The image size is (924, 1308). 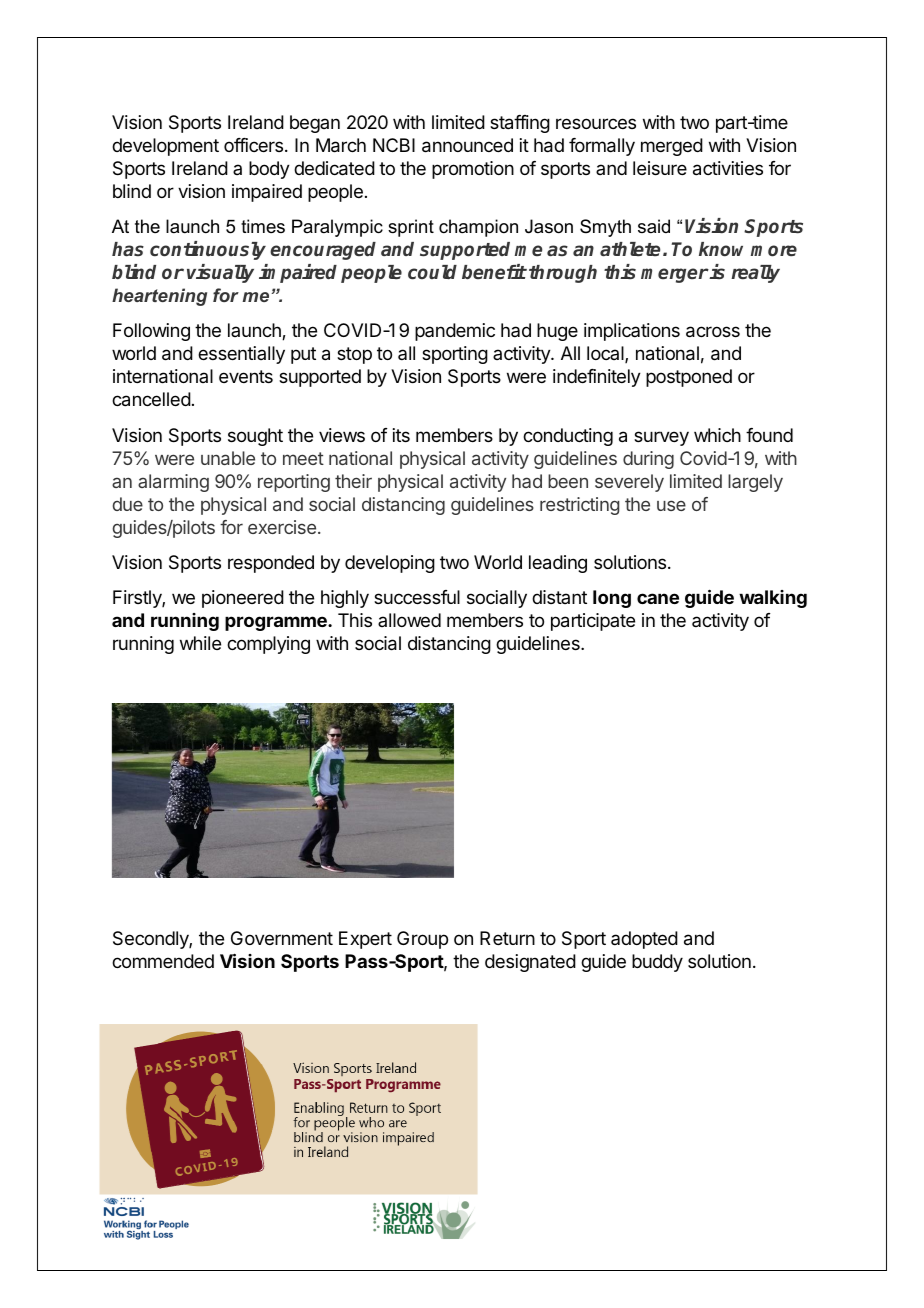 What do you see at coordinates (658, 598) in the image?
I see `cane` at bounding box center [658, 598].
